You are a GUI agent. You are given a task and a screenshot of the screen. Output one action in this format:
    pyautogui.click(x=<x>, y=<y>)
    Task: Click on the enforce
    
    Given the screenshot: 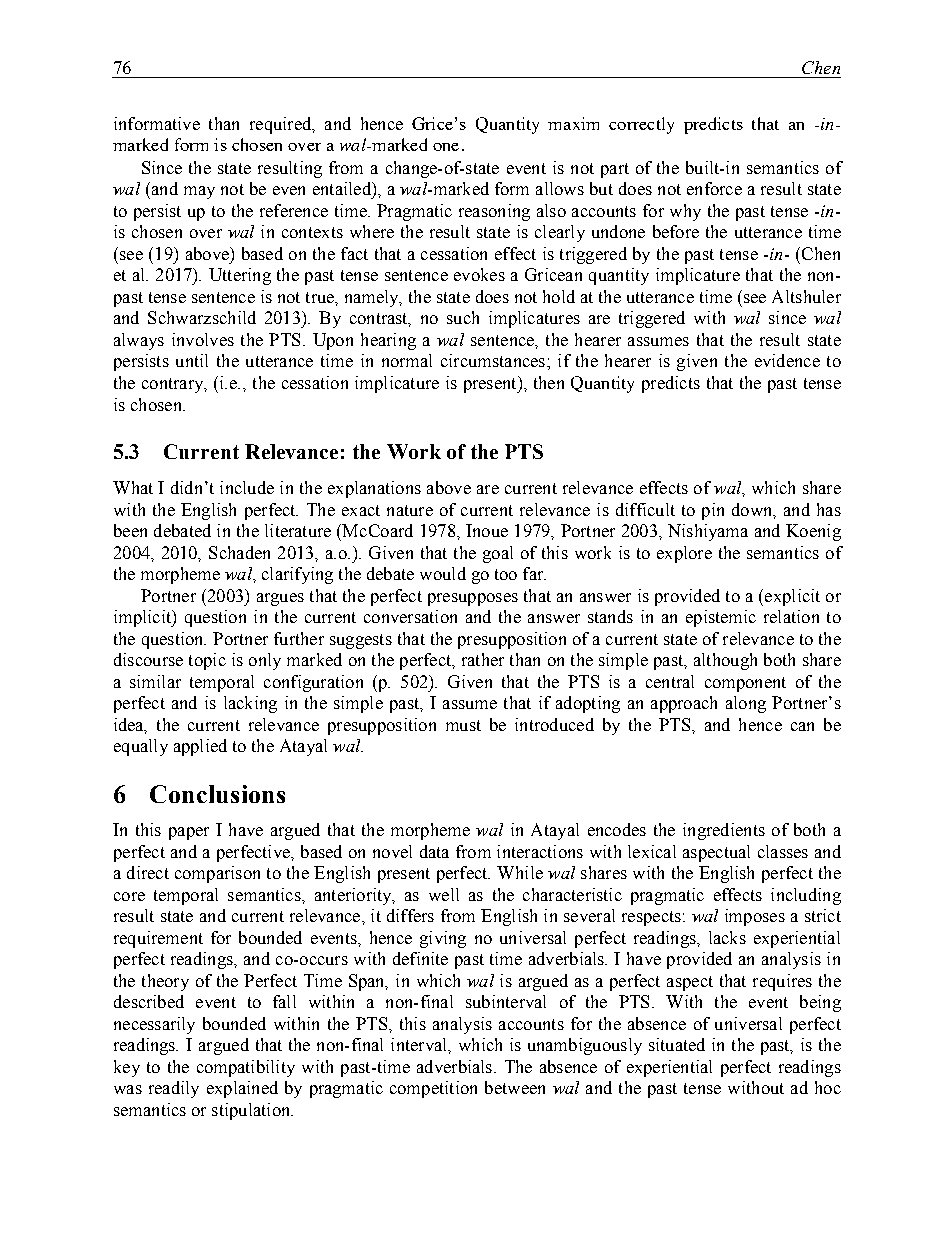 What is the action you would take?
    pyautogui.click(x=714, y=188)
